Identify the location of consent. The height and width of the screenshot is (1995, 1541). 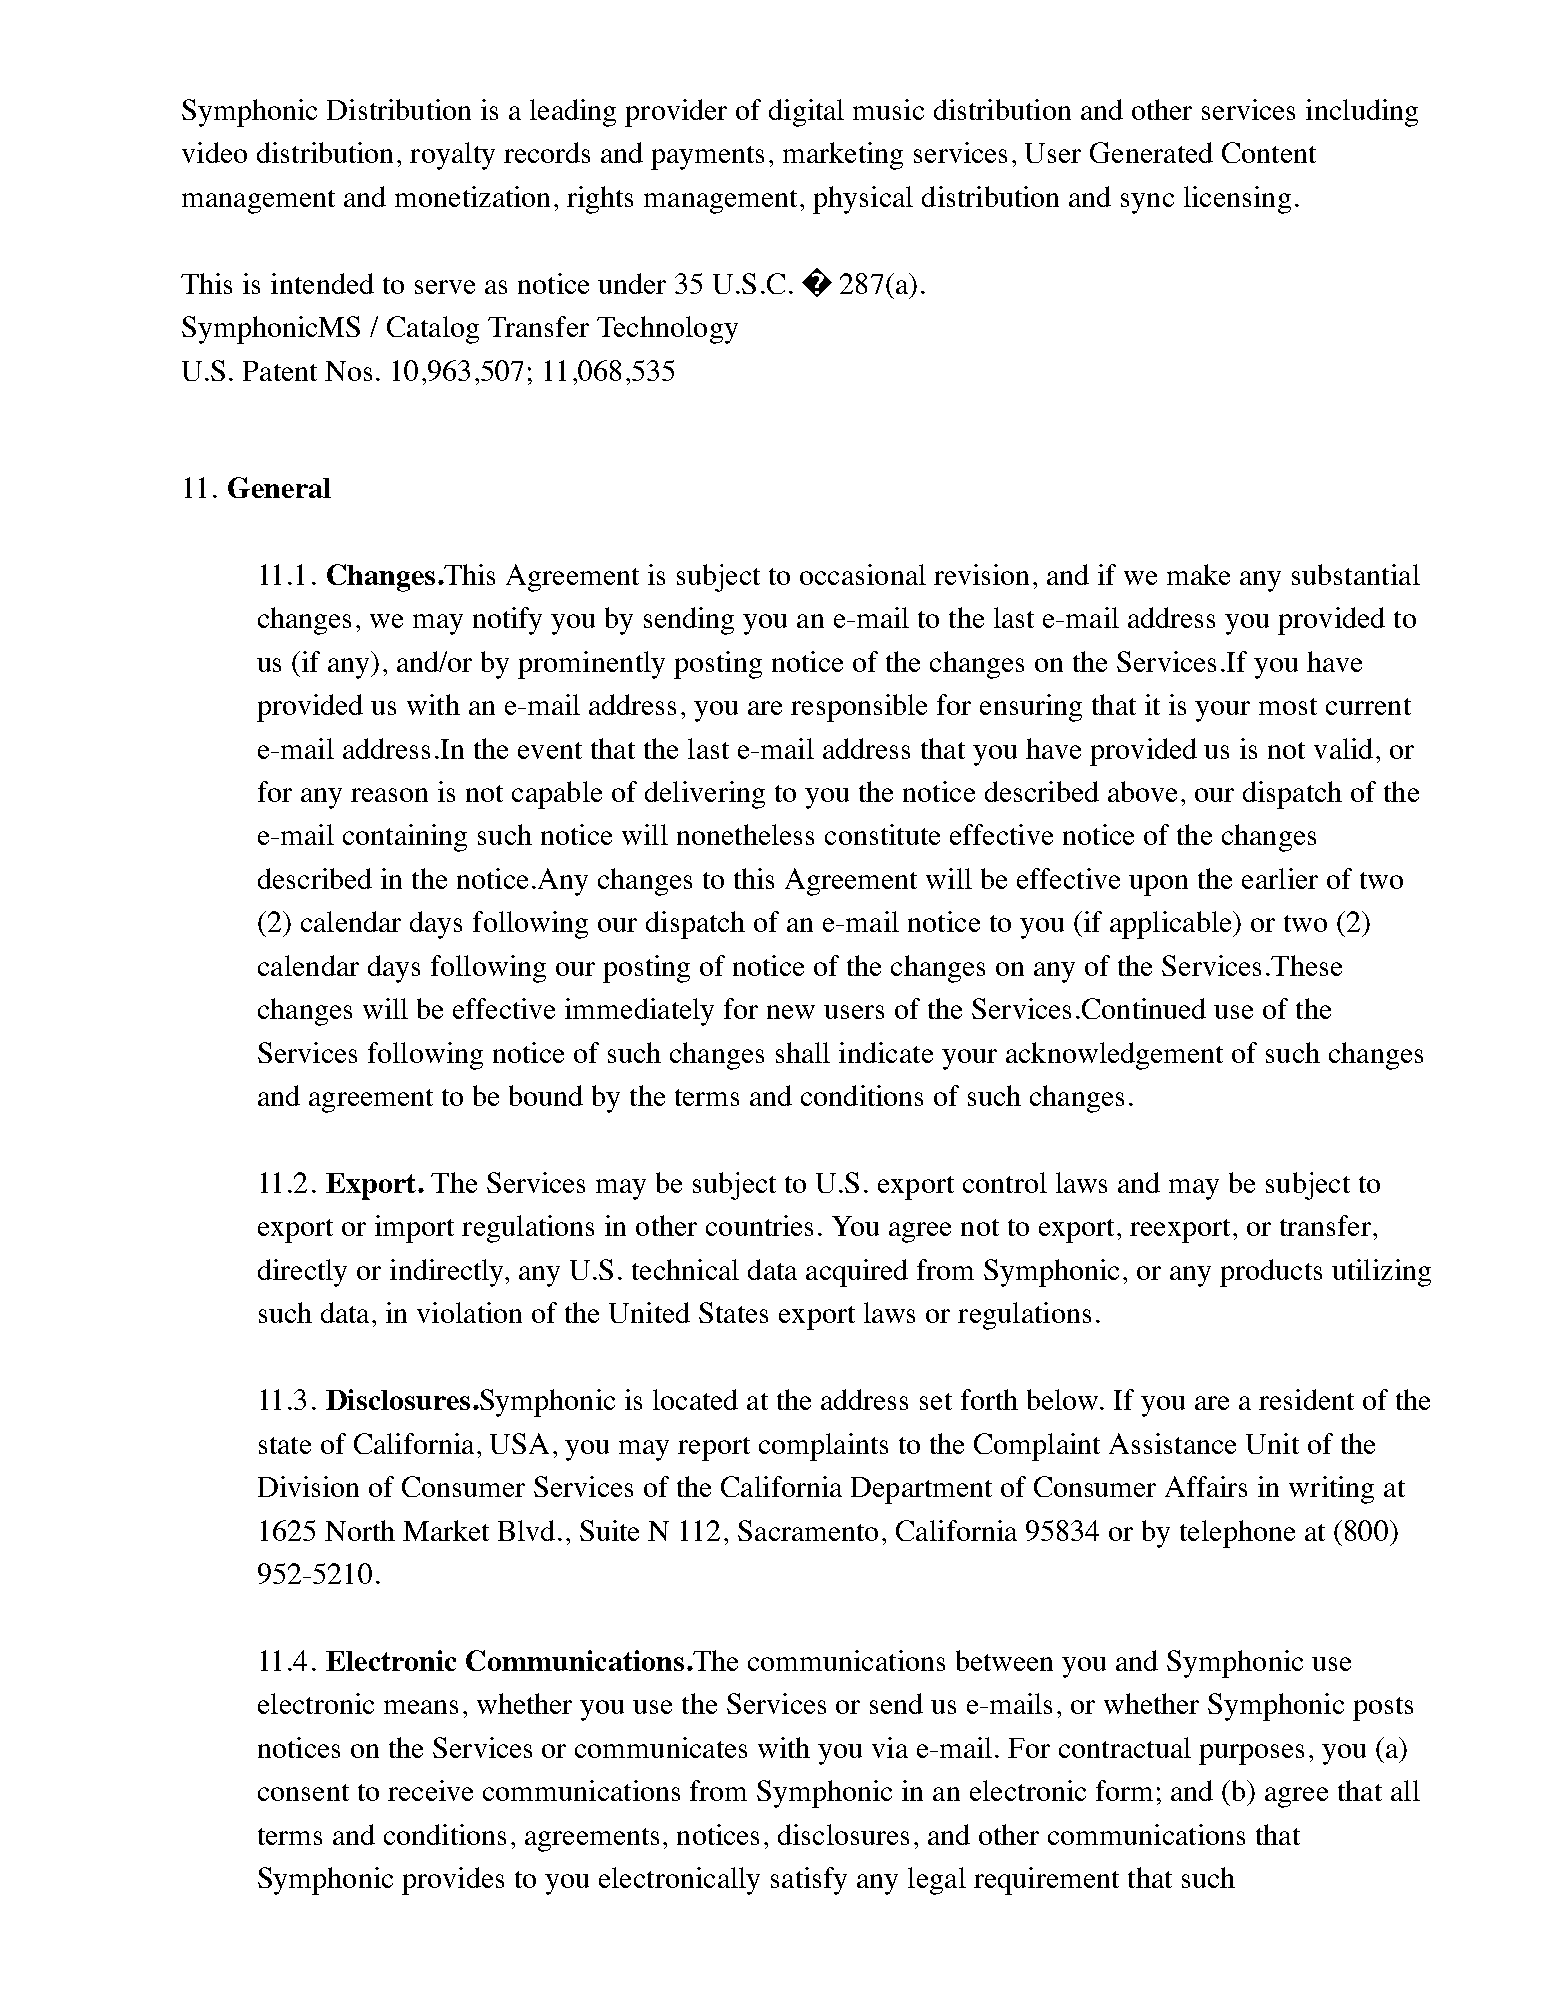
(303, 1792).
